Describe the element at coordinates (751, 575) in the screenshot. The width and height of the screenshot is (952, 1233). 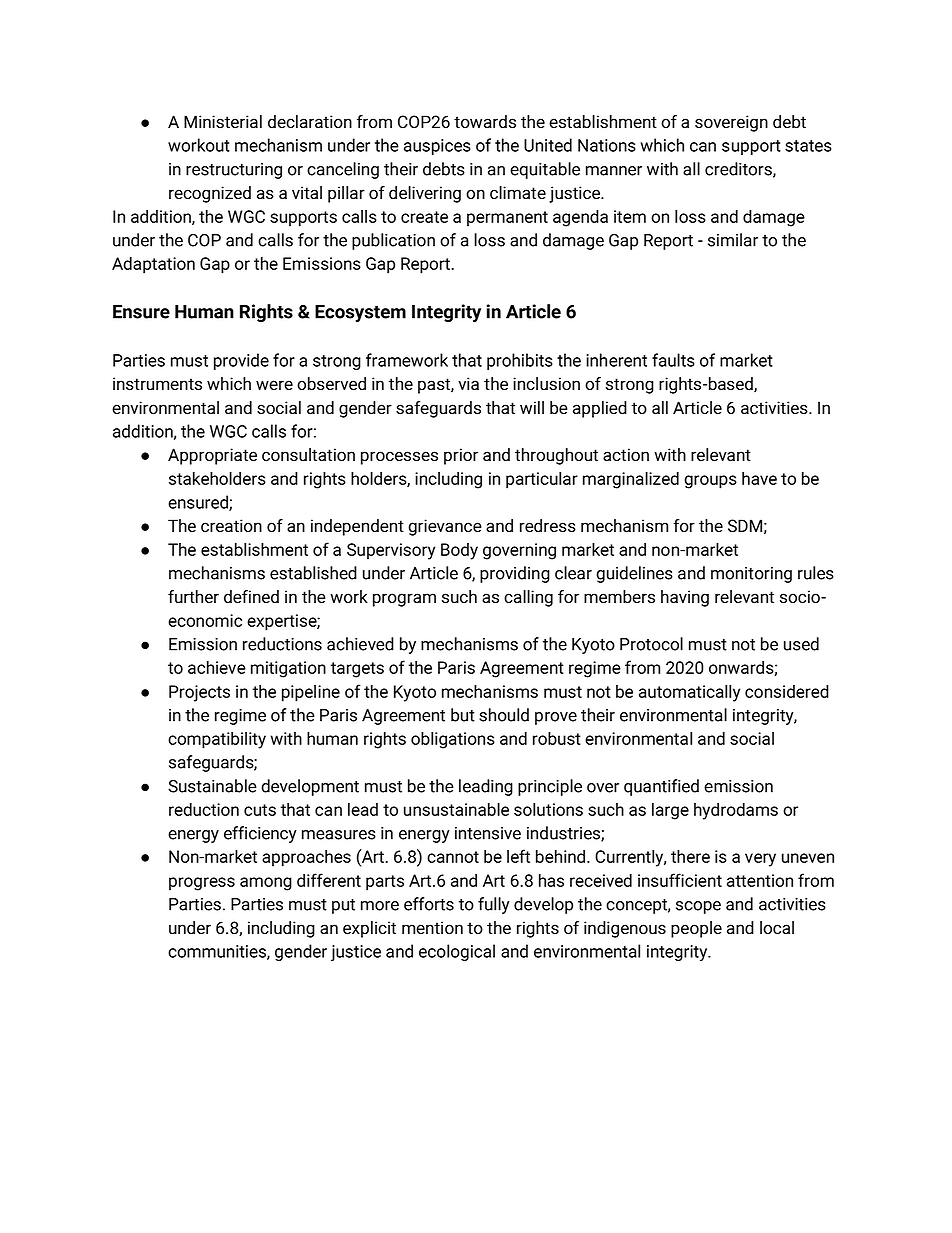
I see `monitoring` at that location.
